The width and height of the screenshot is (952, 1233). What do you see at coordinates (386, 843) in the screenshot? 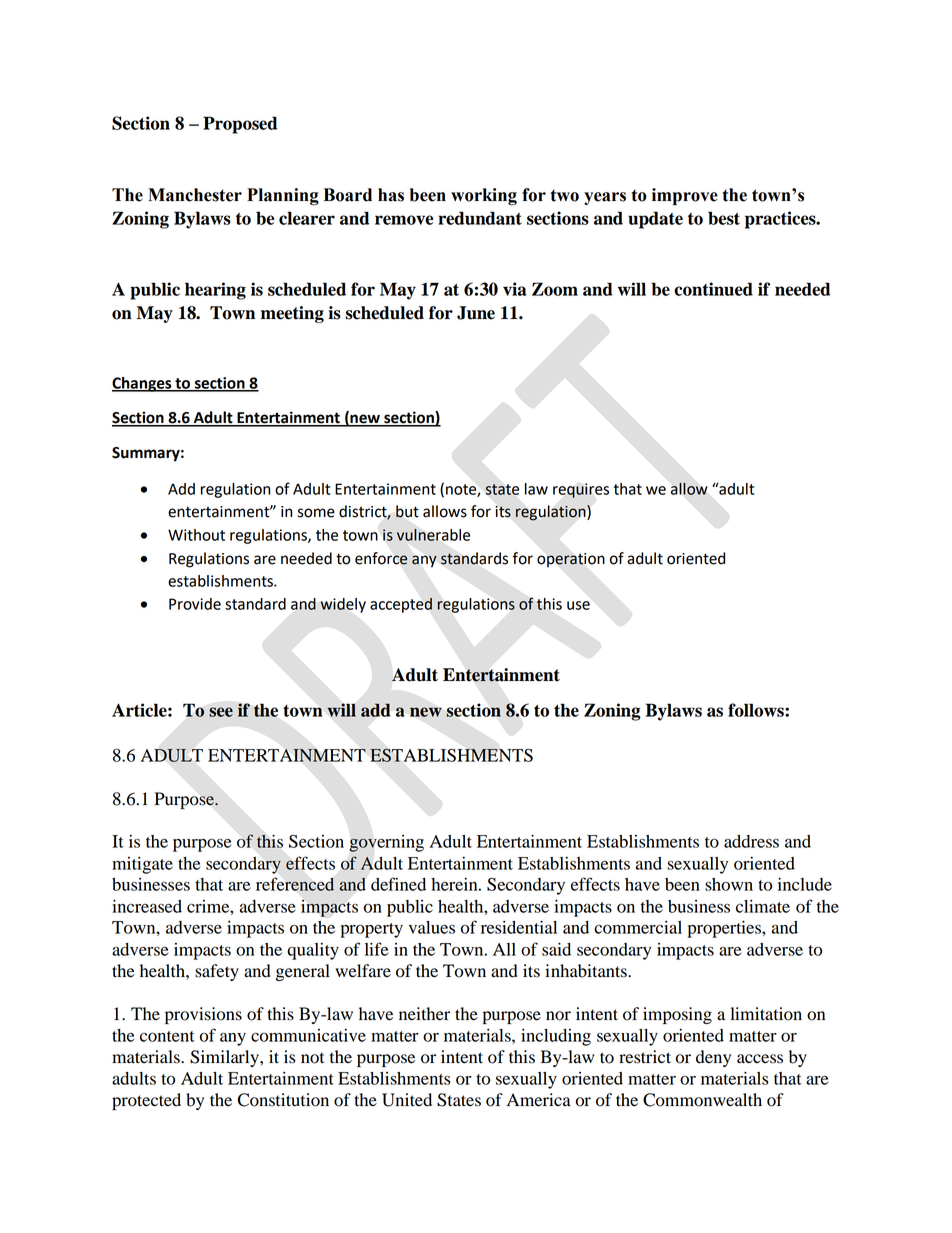
I see `governing` at bounding box center [386, 843].
